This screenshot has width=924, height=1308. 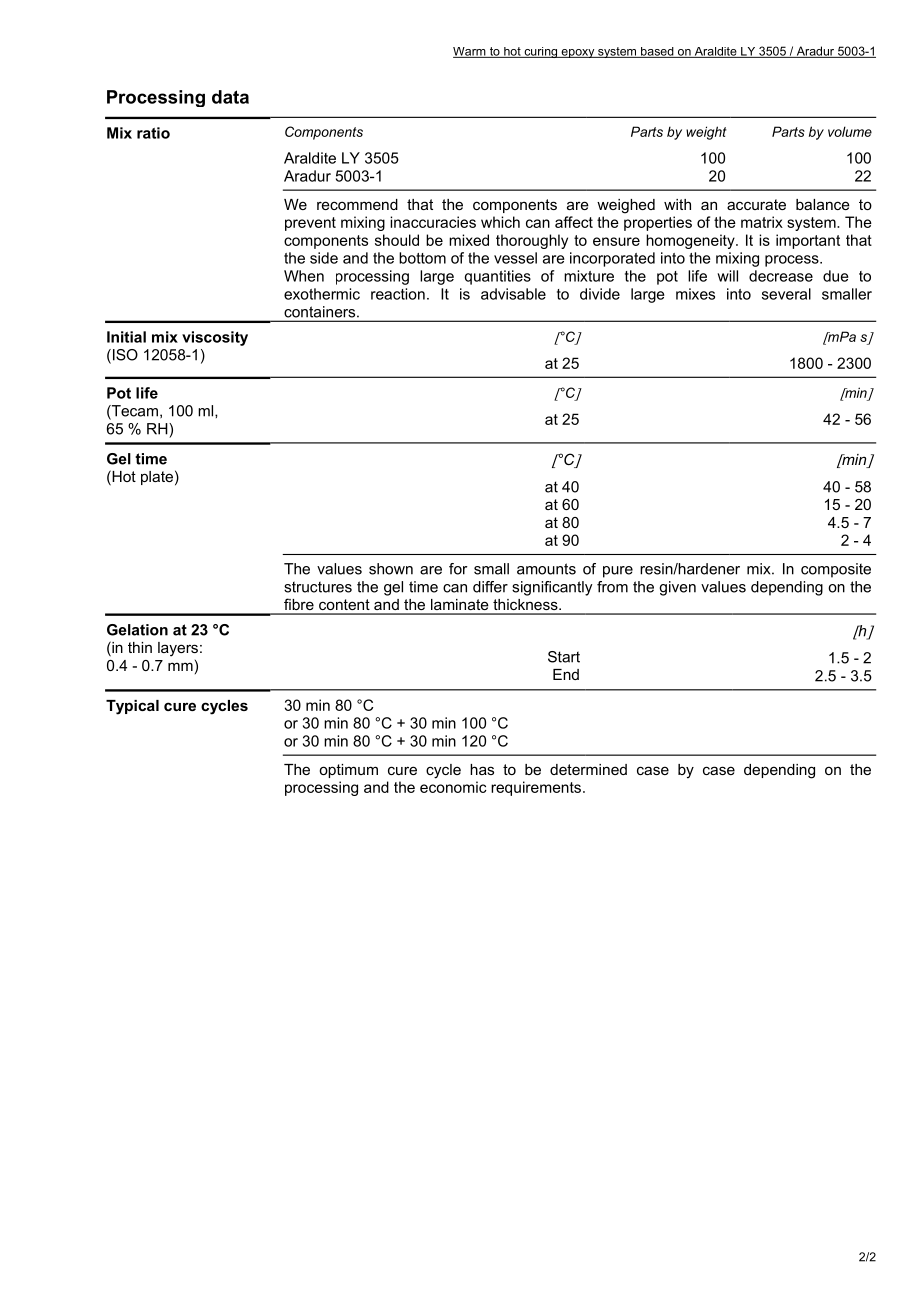 What do you see at coordinates (513, 294) in the screenshot?
I see `advisable` at bounding box center [513, 294].
